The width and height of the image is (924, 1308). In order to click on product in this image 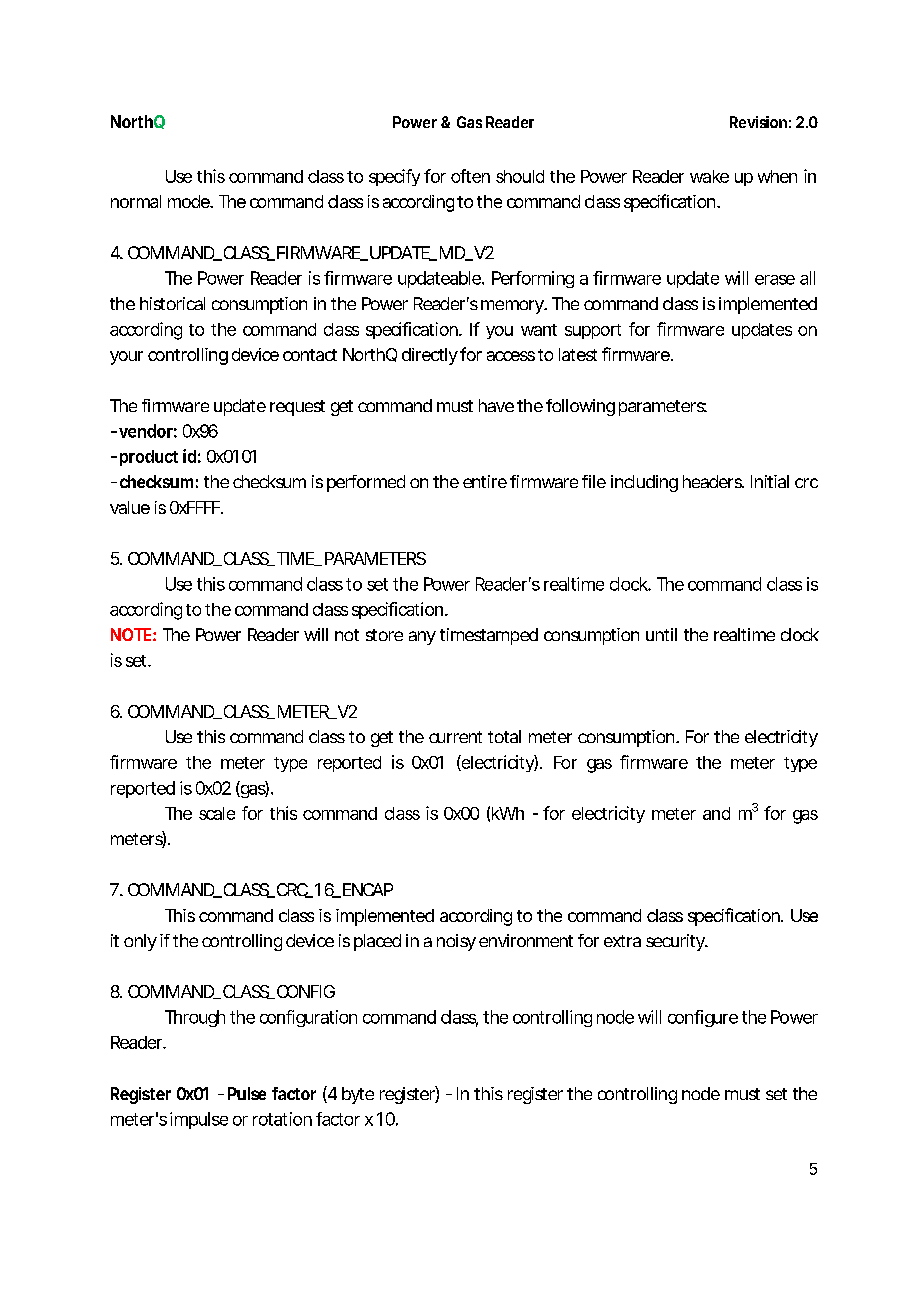, I will do `click(149, 458)`.
